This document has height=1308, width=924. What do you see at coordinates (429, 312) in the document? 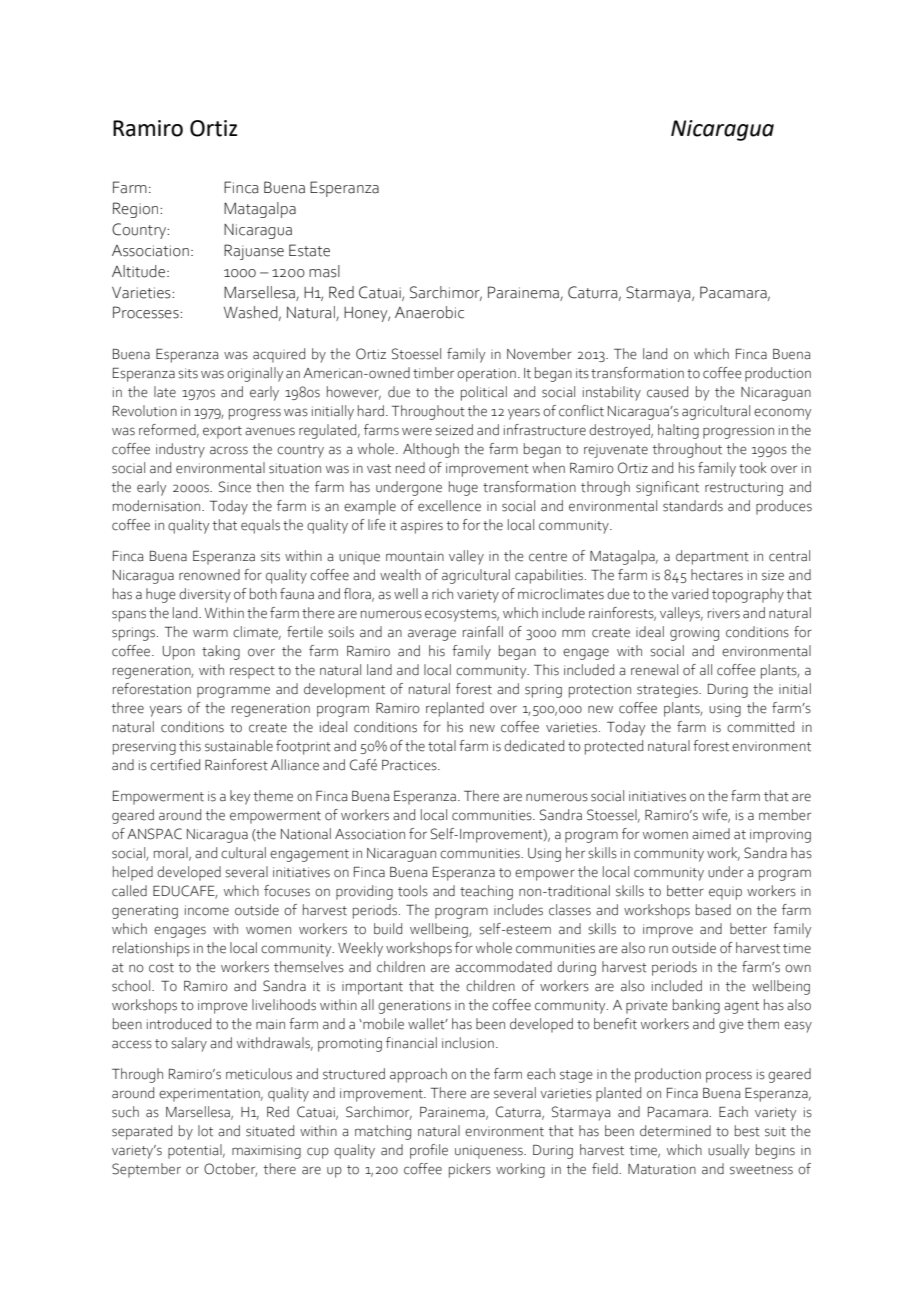
I see `Anaerobic` at bounding box center [429, 312].
